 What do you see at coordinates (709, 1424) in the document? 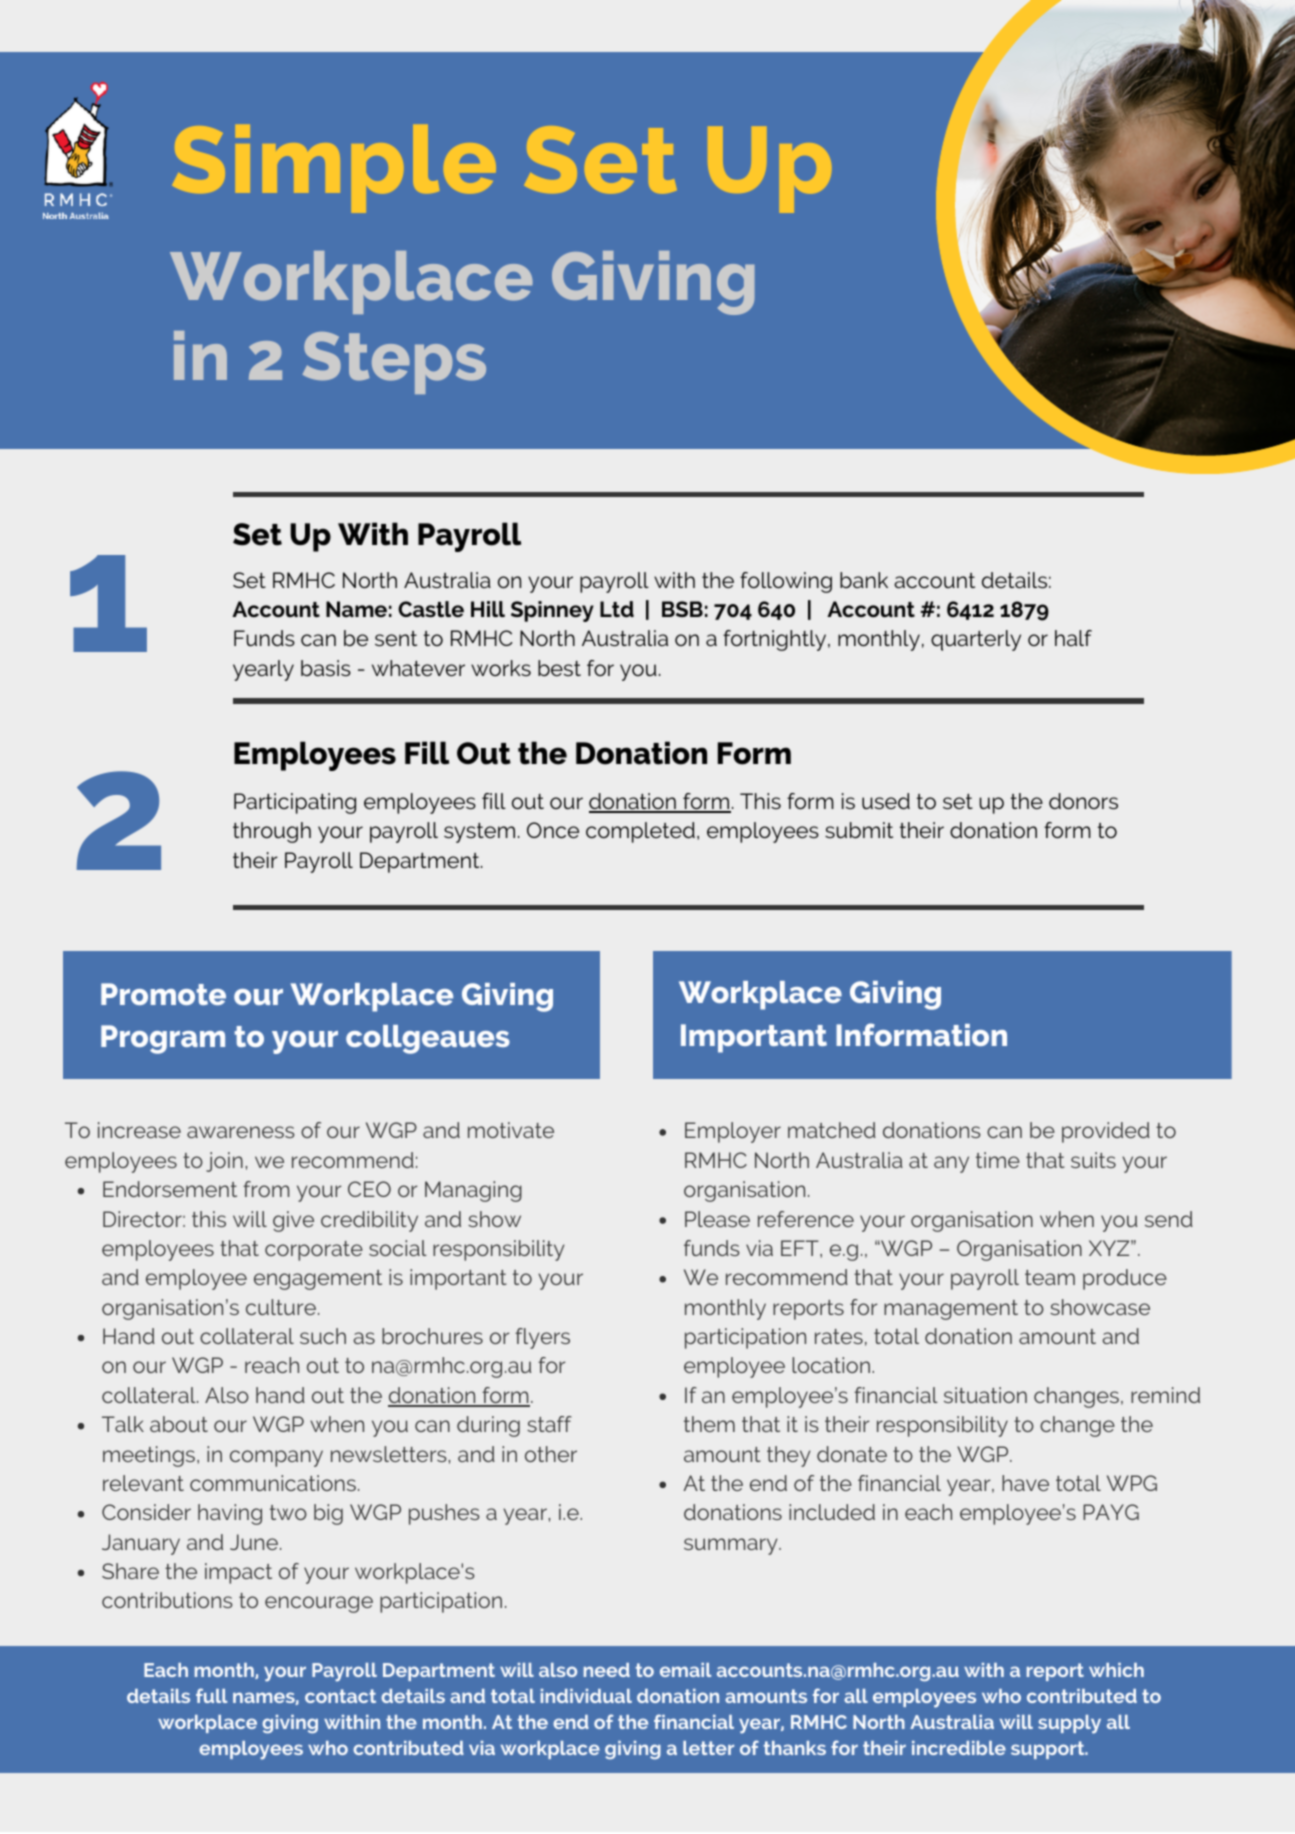
I see `them` at bounding box center [709, 1424].
